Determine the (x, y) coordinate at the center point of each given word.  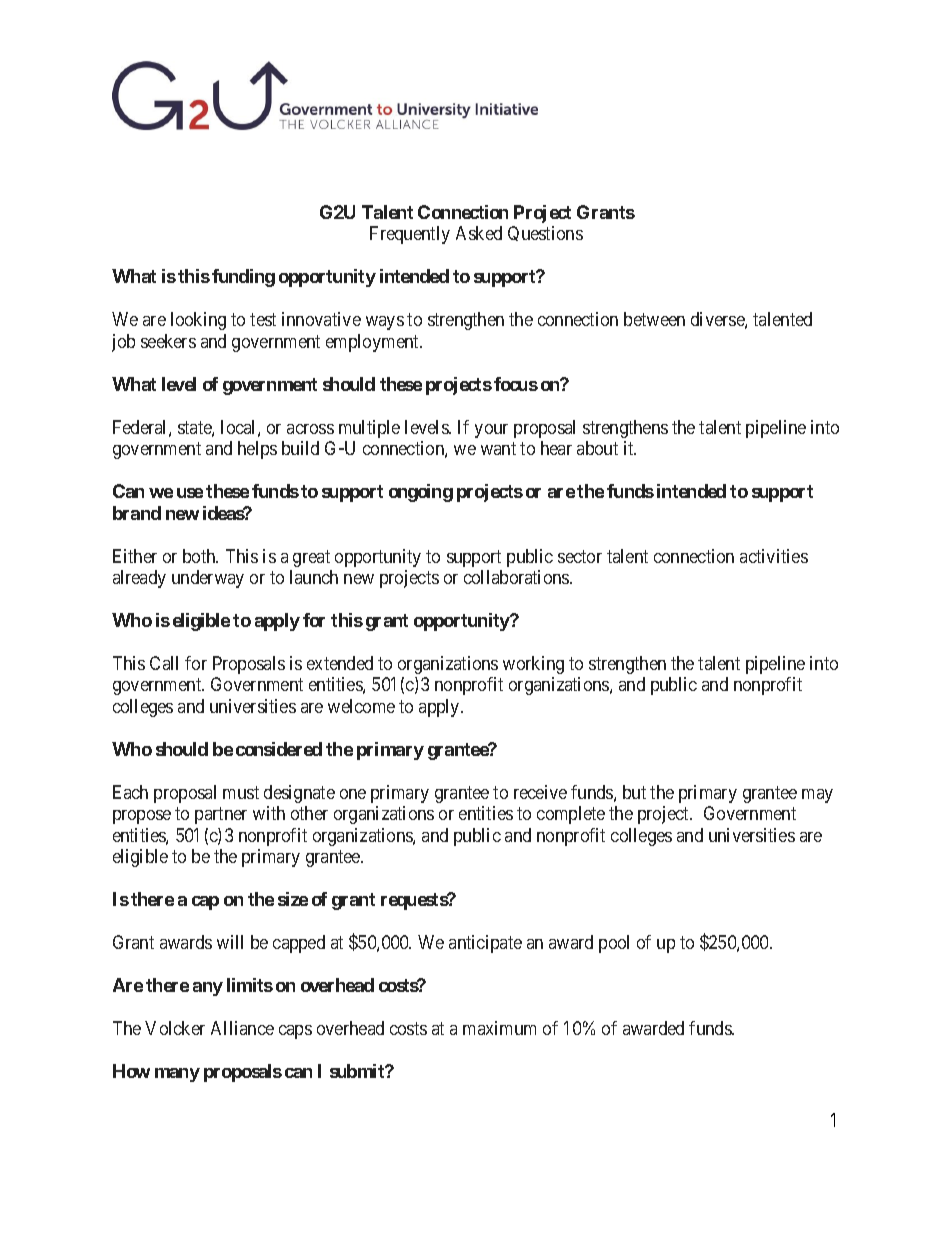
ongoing (421, 493)
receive (540, 792)
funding (243, 278)
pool (614, 944)
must (241, 792)
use (190, 493)
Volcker (175, 1028)
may (817, 796)
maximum (499, 1028)
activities (774, 556)
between (654, 319)
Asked (479, 233)
